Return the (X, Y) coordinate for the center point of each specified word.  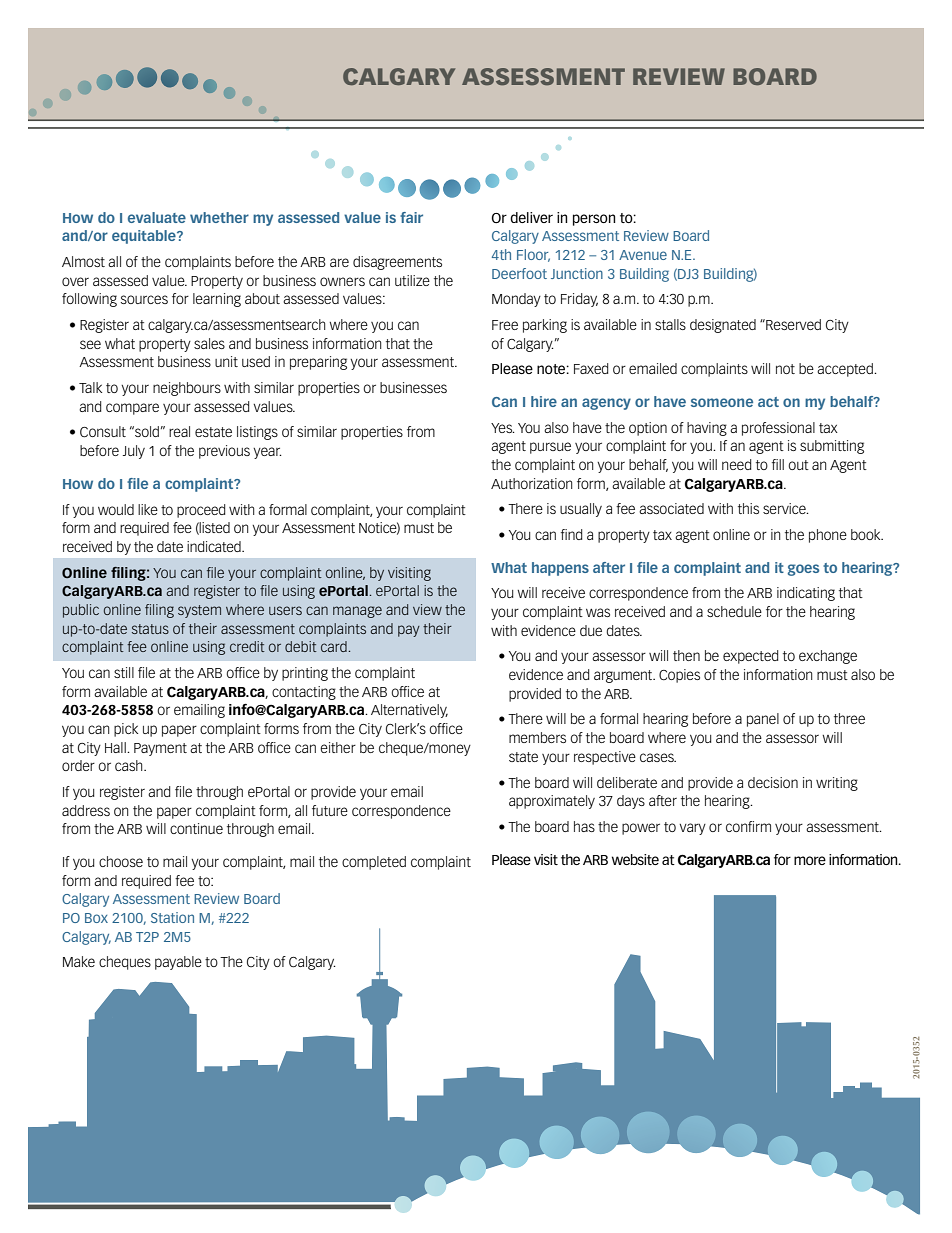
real (179, 431)
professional (778, 429)
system (199, 611)
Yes (503, 428)
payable (178, 963)
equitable (145, 237)
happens (560, 569)
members (537, 737)
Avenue (643, 255)
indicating (806, 594)
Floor (533, 255)
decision (773, 782)
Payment (160, 749)
